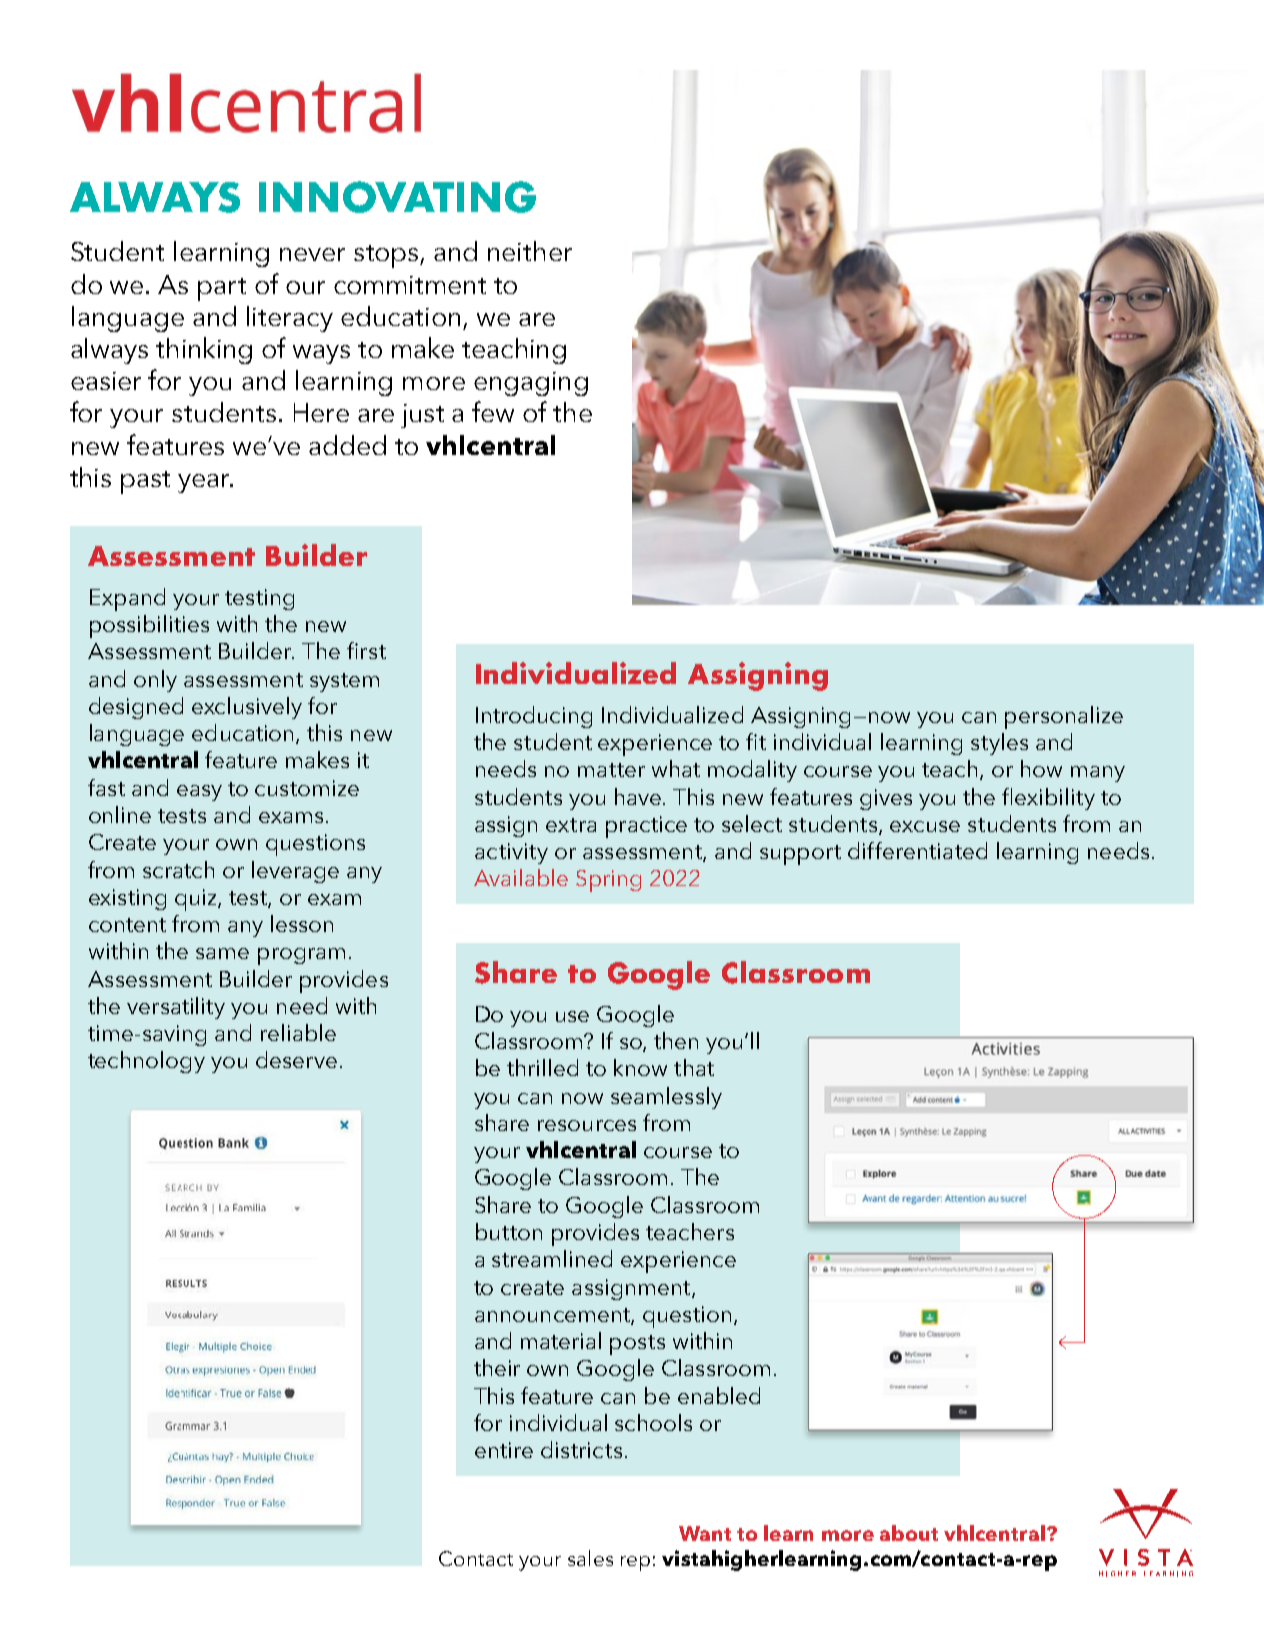 Image resolution: width=1264 pixels, height=1636 pixels. What do you see at coordinates (530, 251) in the image?
I see `neither` at bounding box center [530, 251].
